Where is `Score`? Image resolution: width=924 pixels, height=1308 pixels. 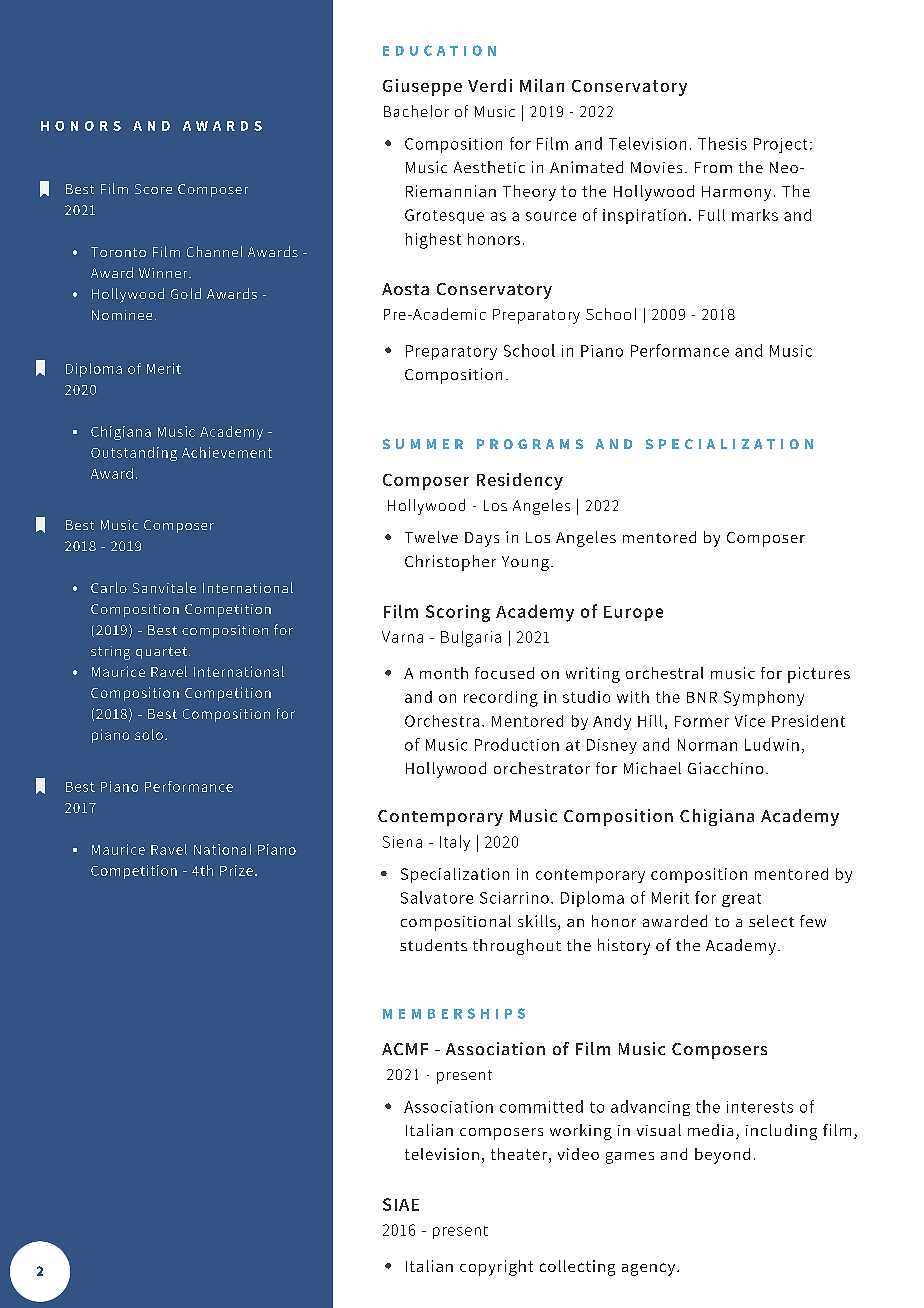
Score is located at coordinates (153, 189).
